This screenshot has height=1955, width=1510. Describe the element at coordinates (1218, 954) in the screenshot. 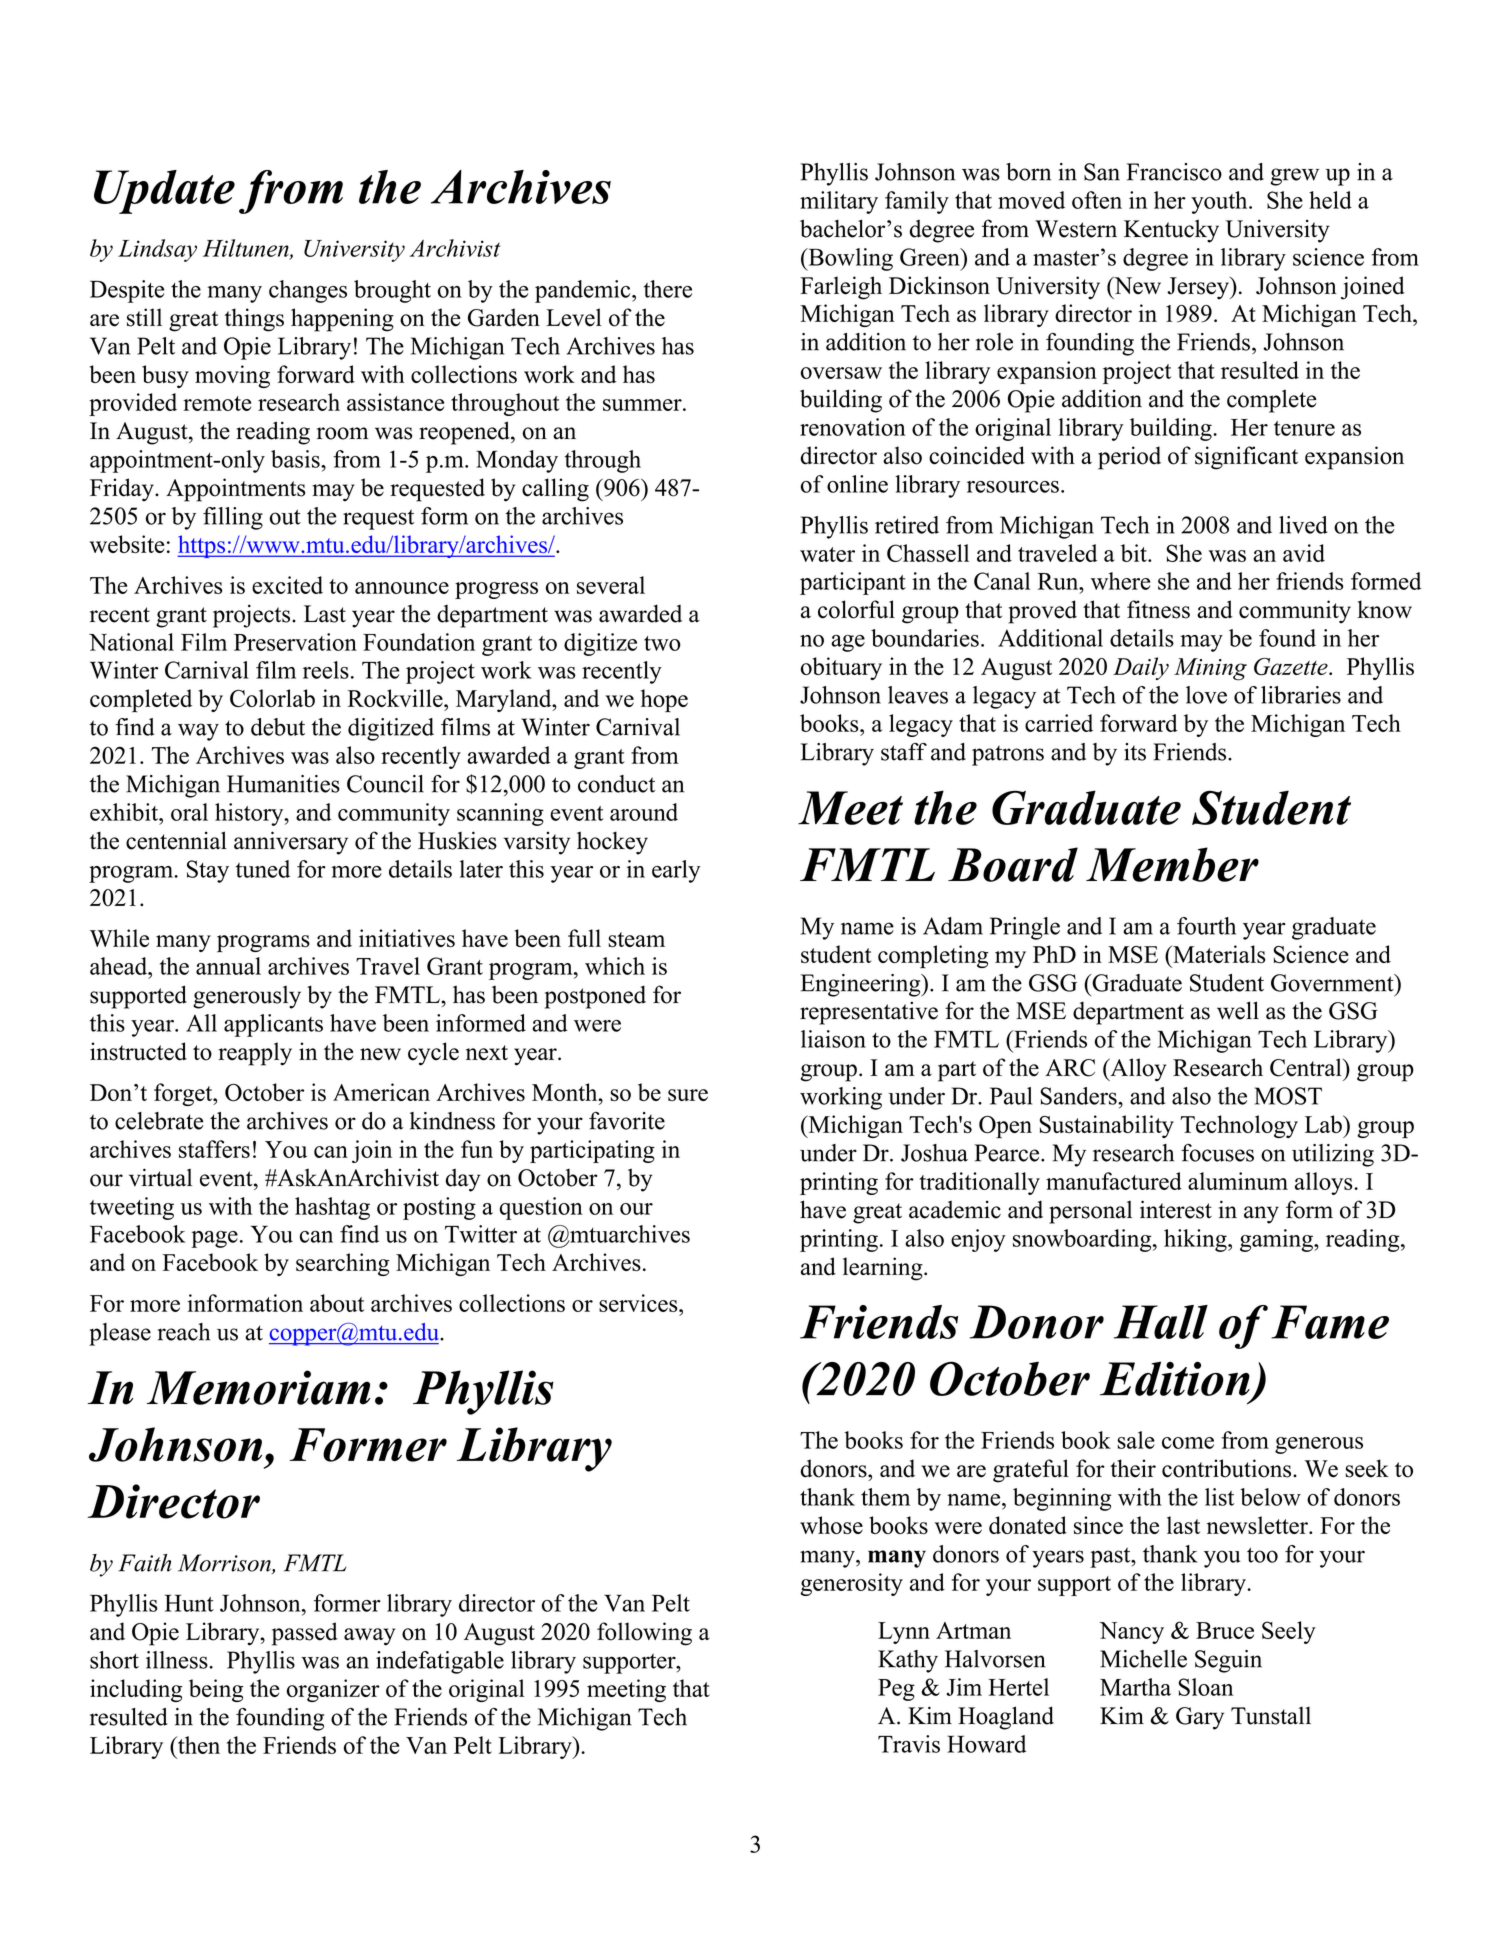

I see `Materials` at that location.
